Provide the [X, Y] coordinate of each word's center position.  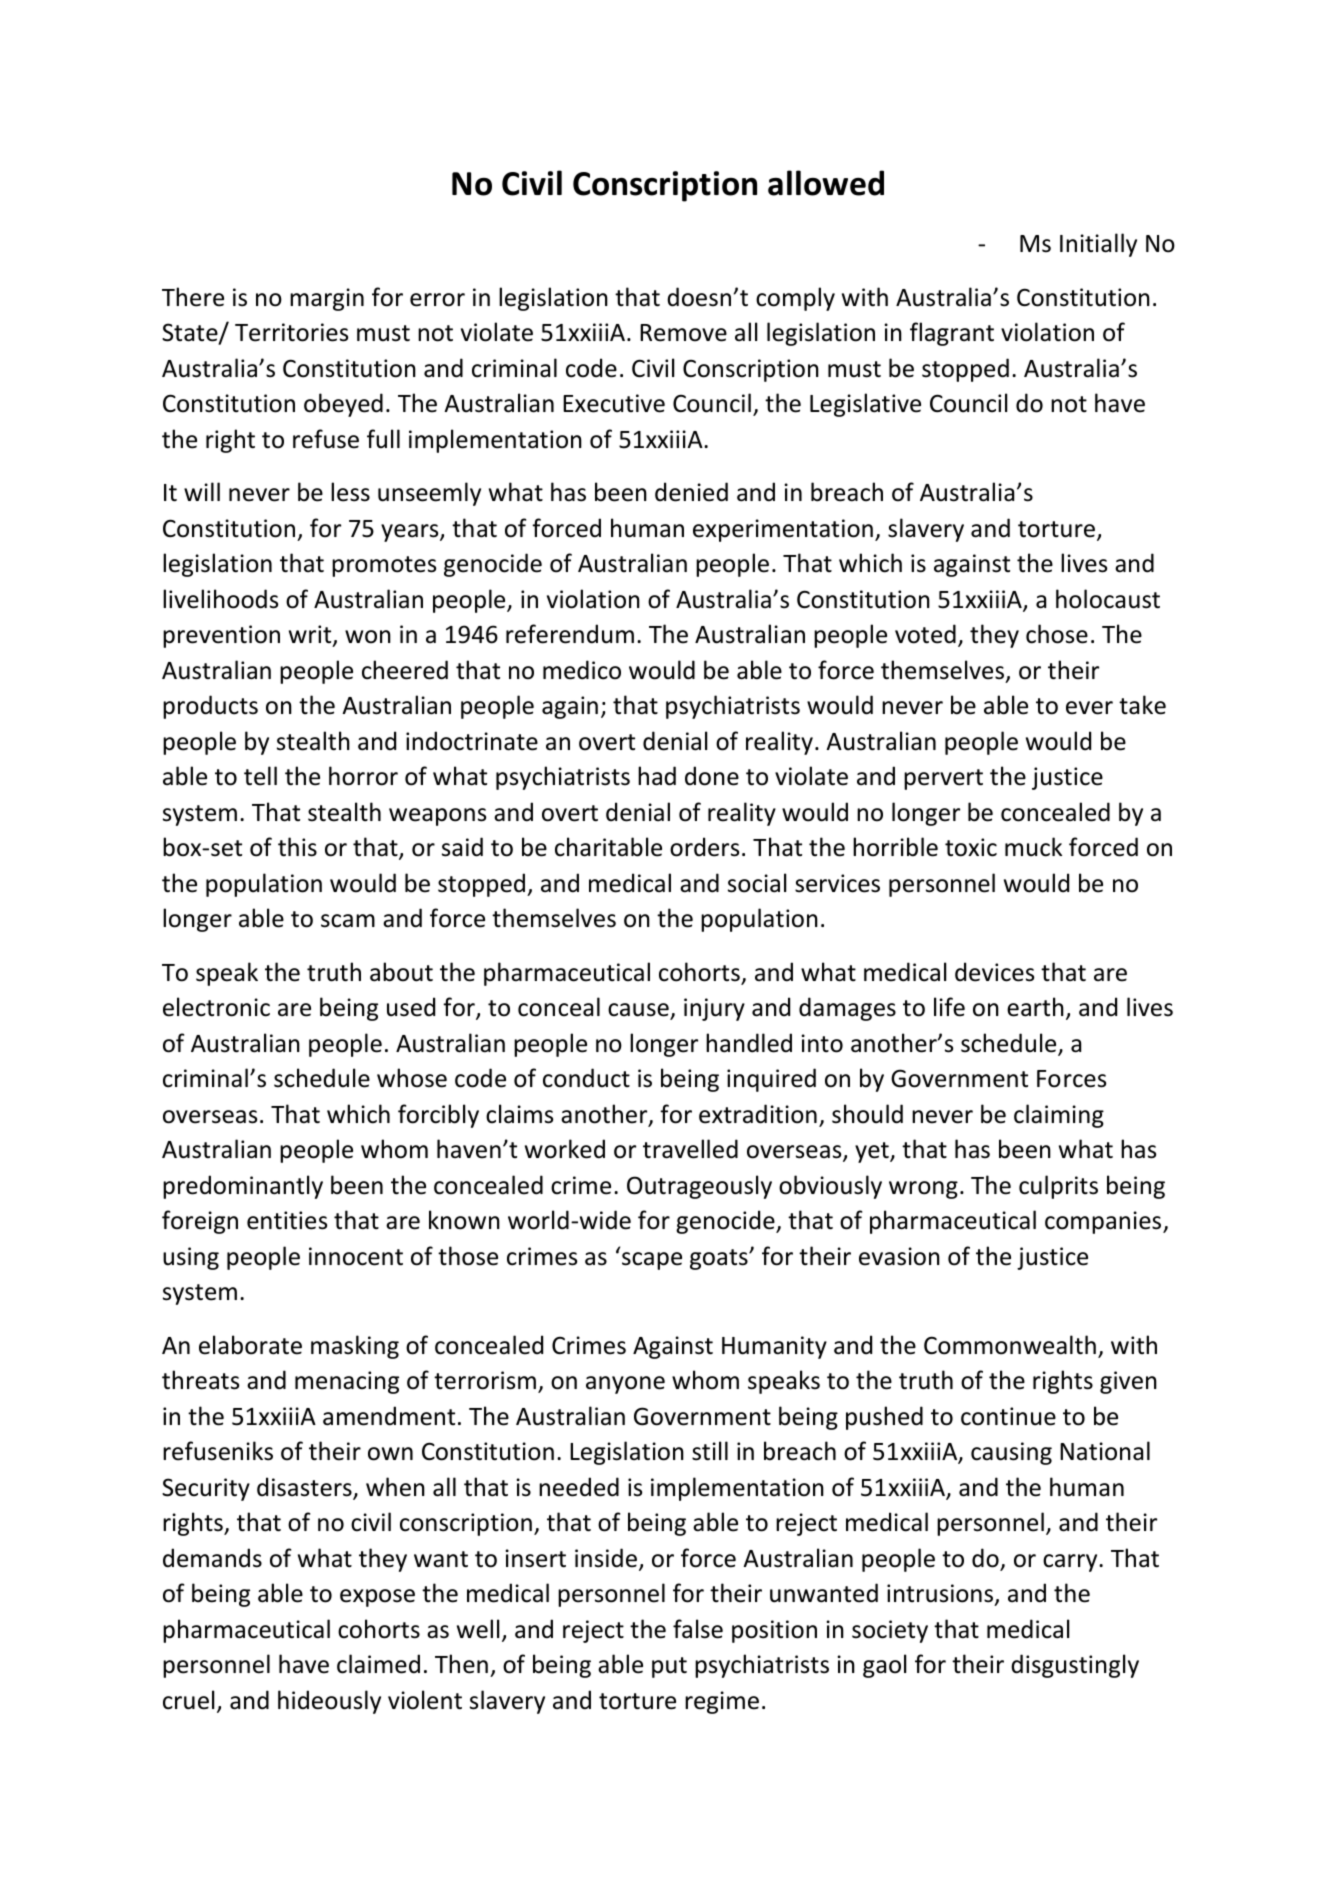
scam [348, 921]
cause [639, 1011]
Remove [683, 333]
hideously [329, 1702]
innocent [356, 1256]
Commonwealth [1010, 1345]
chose [1057, 634]
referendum [570, 634]
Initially [1098, 245]
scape [652, 1261]
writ [311, 635]
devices [994, 972]
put [669, 1667]
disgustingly [1075, 1666]
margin [327, 299]
